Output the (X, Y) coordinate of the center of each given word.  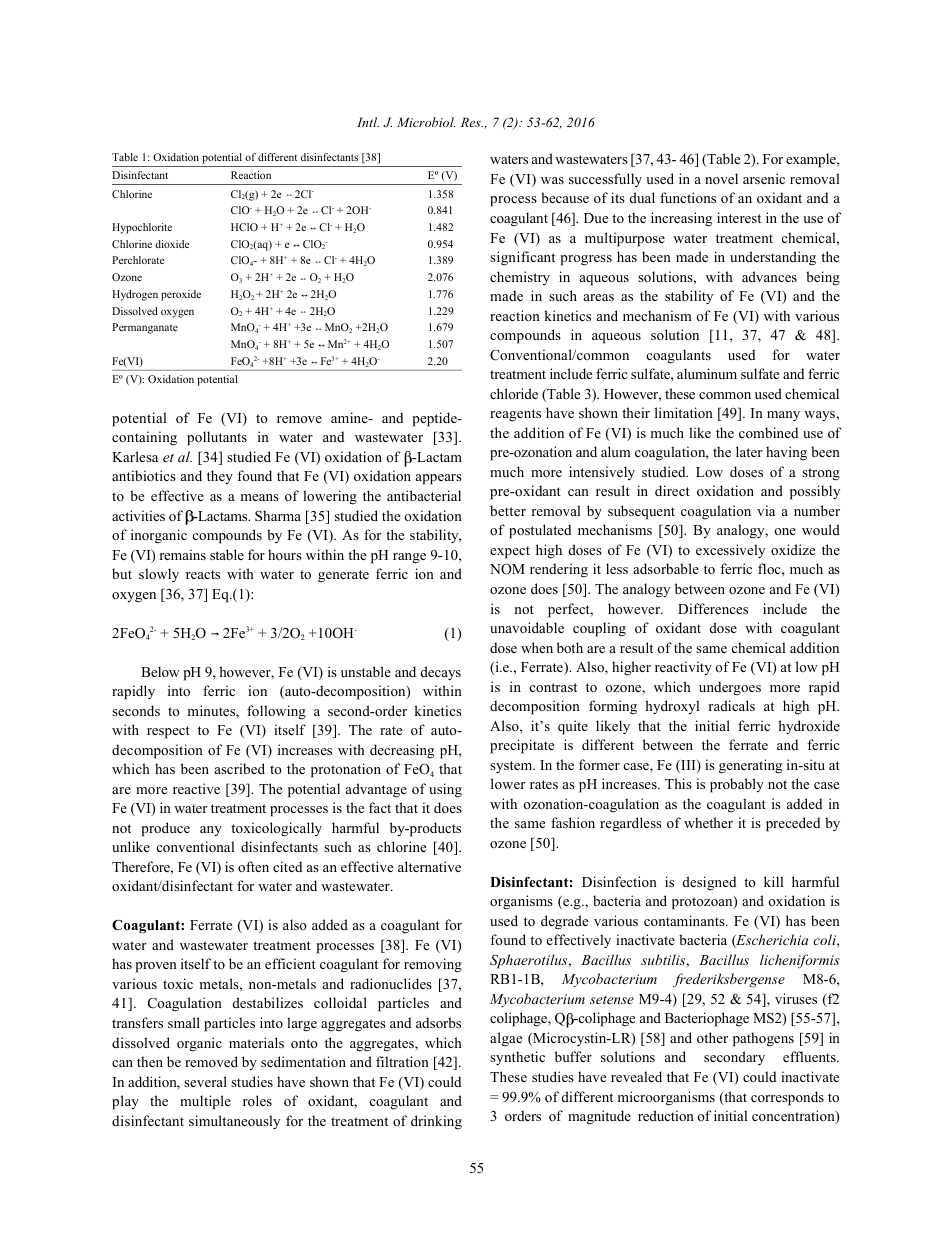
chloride (514, 393)
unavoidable (527, 627)
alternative (429, 866)
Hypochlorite (142, 228)
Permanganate (145, 328)
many (783, 416)
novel (721, 178)
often (253, 866)
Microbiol (426, 122)
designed (709, 883)
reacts (203, 574)
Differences (713, 608)
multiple (205, 1102)
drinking (436, 1122)
